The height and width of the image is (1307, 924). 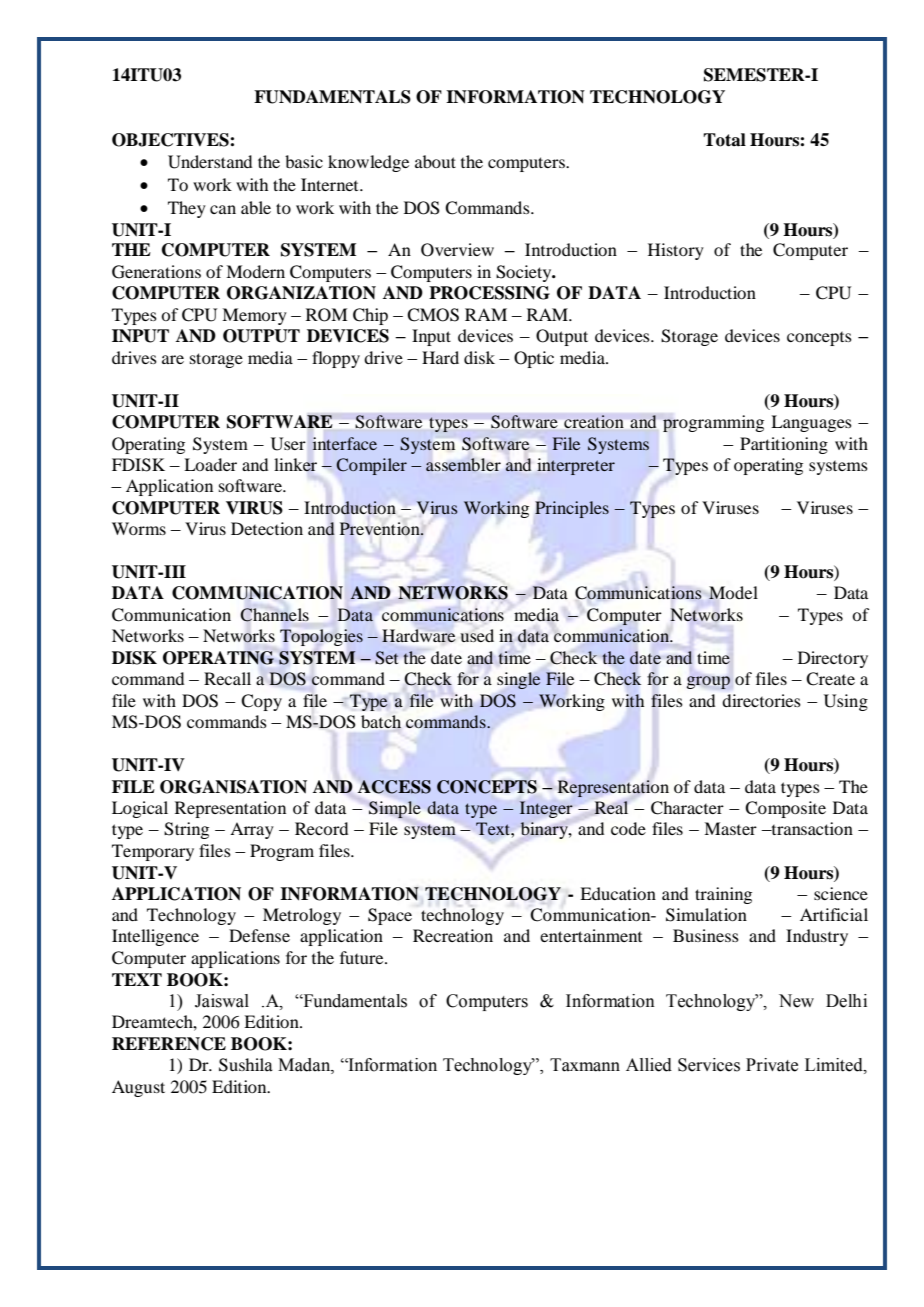 What do you see at coordinates (275, 615) in the image?
I see `Channels` at bounding box center [275, 615].
